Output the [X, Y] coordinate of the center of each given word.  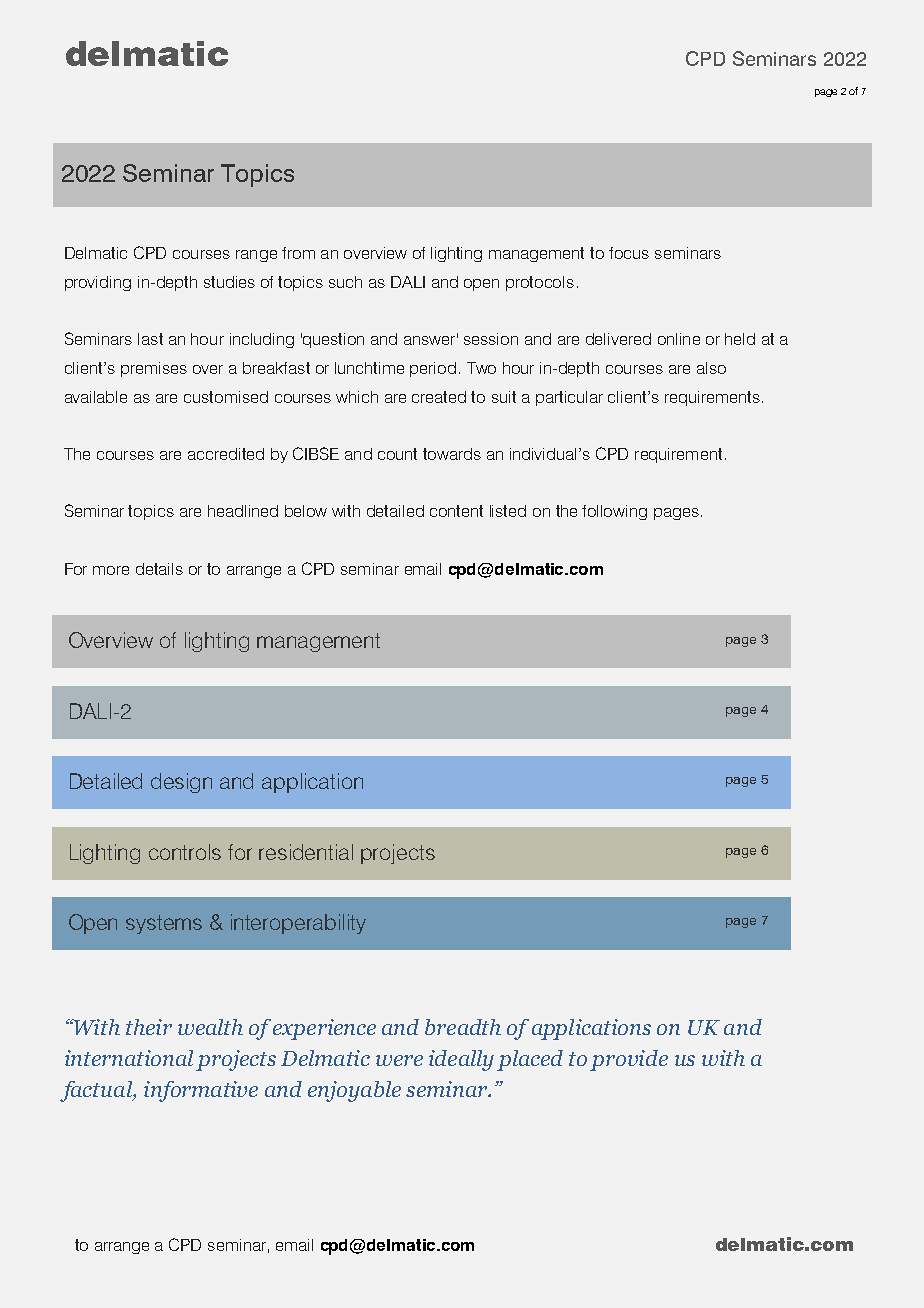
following [614, 512]
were [399, 1060]
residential [306, 852]
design [181, 783]
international [129, 1058]
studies [229, 282]
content [456, 511]
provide [629, 1060]
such [345, 282]
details [159, 569]
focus [629, 253]
